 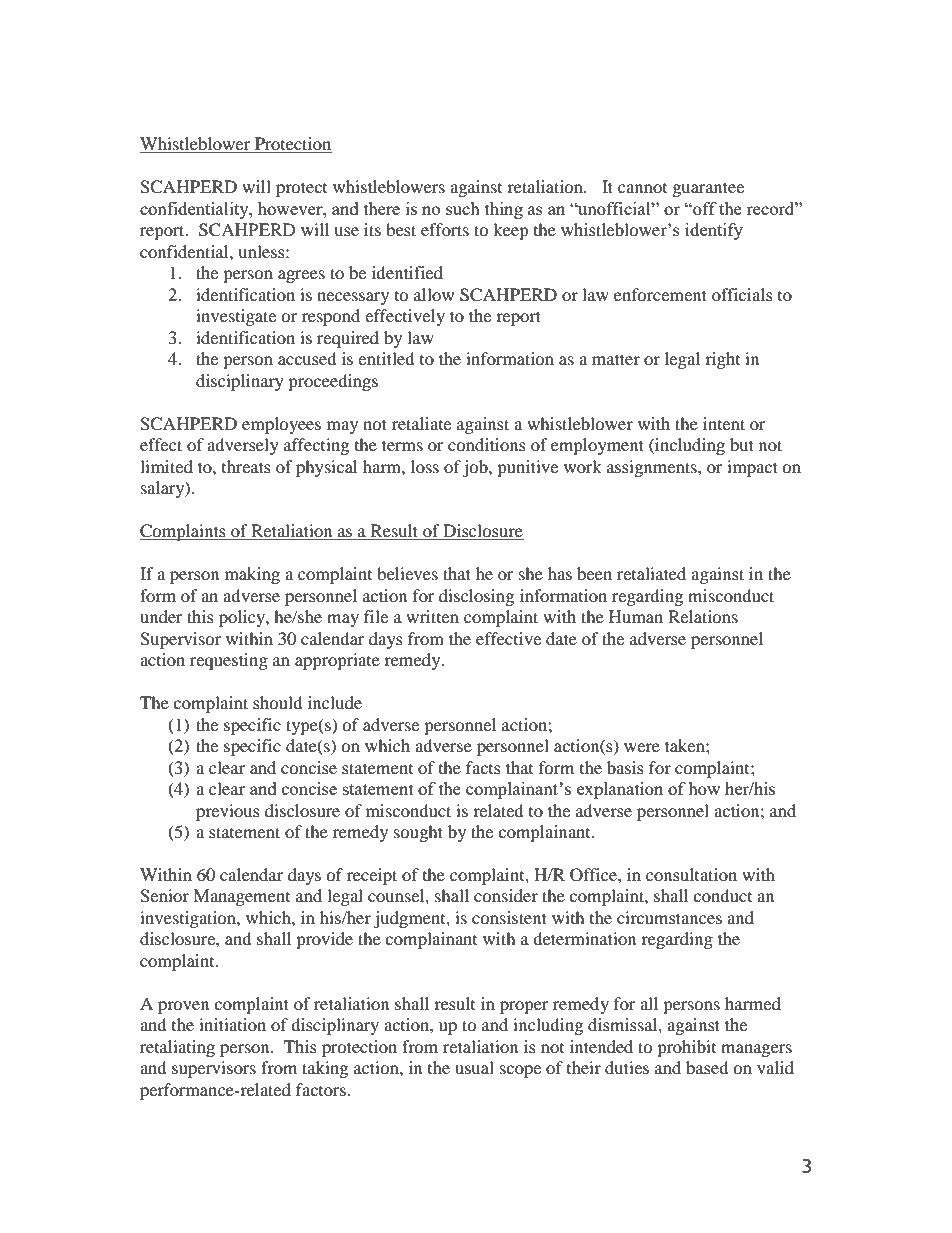 What do you see at coordinates (432, 616) in the screenshot?
I see `written` at bounding box center [432, 616].
